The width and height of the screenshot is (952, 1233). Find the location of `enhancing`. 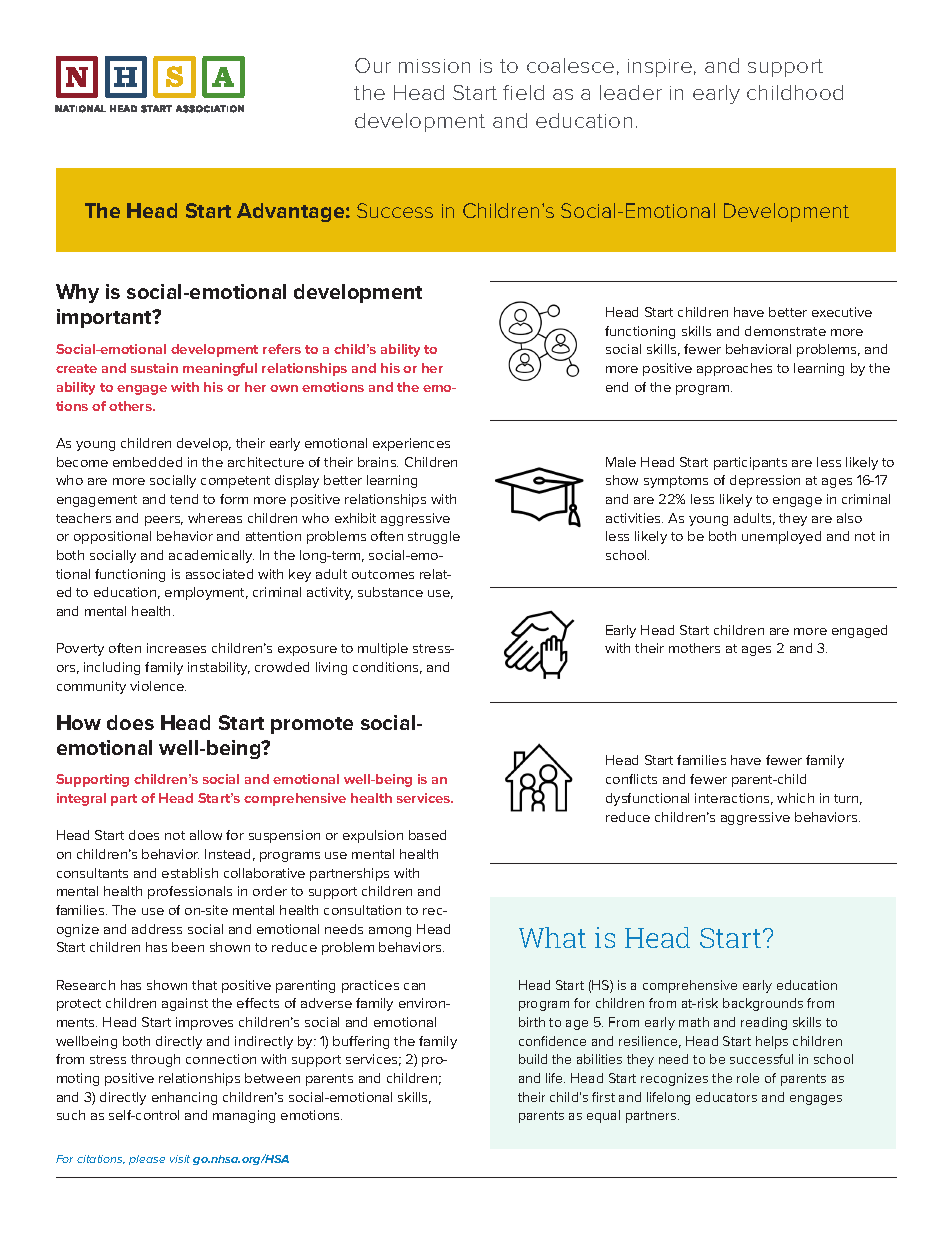

enhancing is located at coordinates (184, 1098).
